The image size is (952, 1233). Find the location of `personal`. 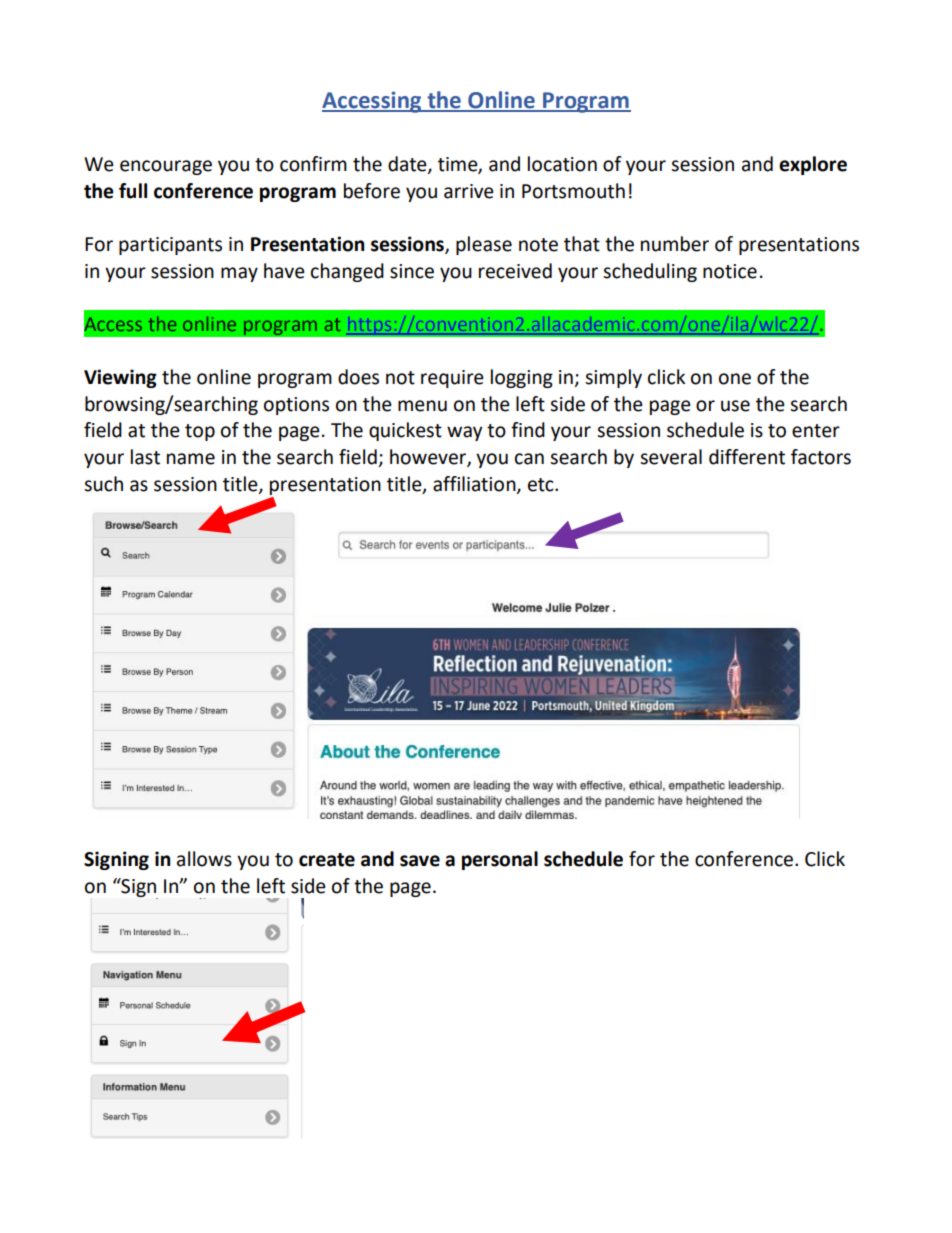

personal is located at coordinates (500, 860).
